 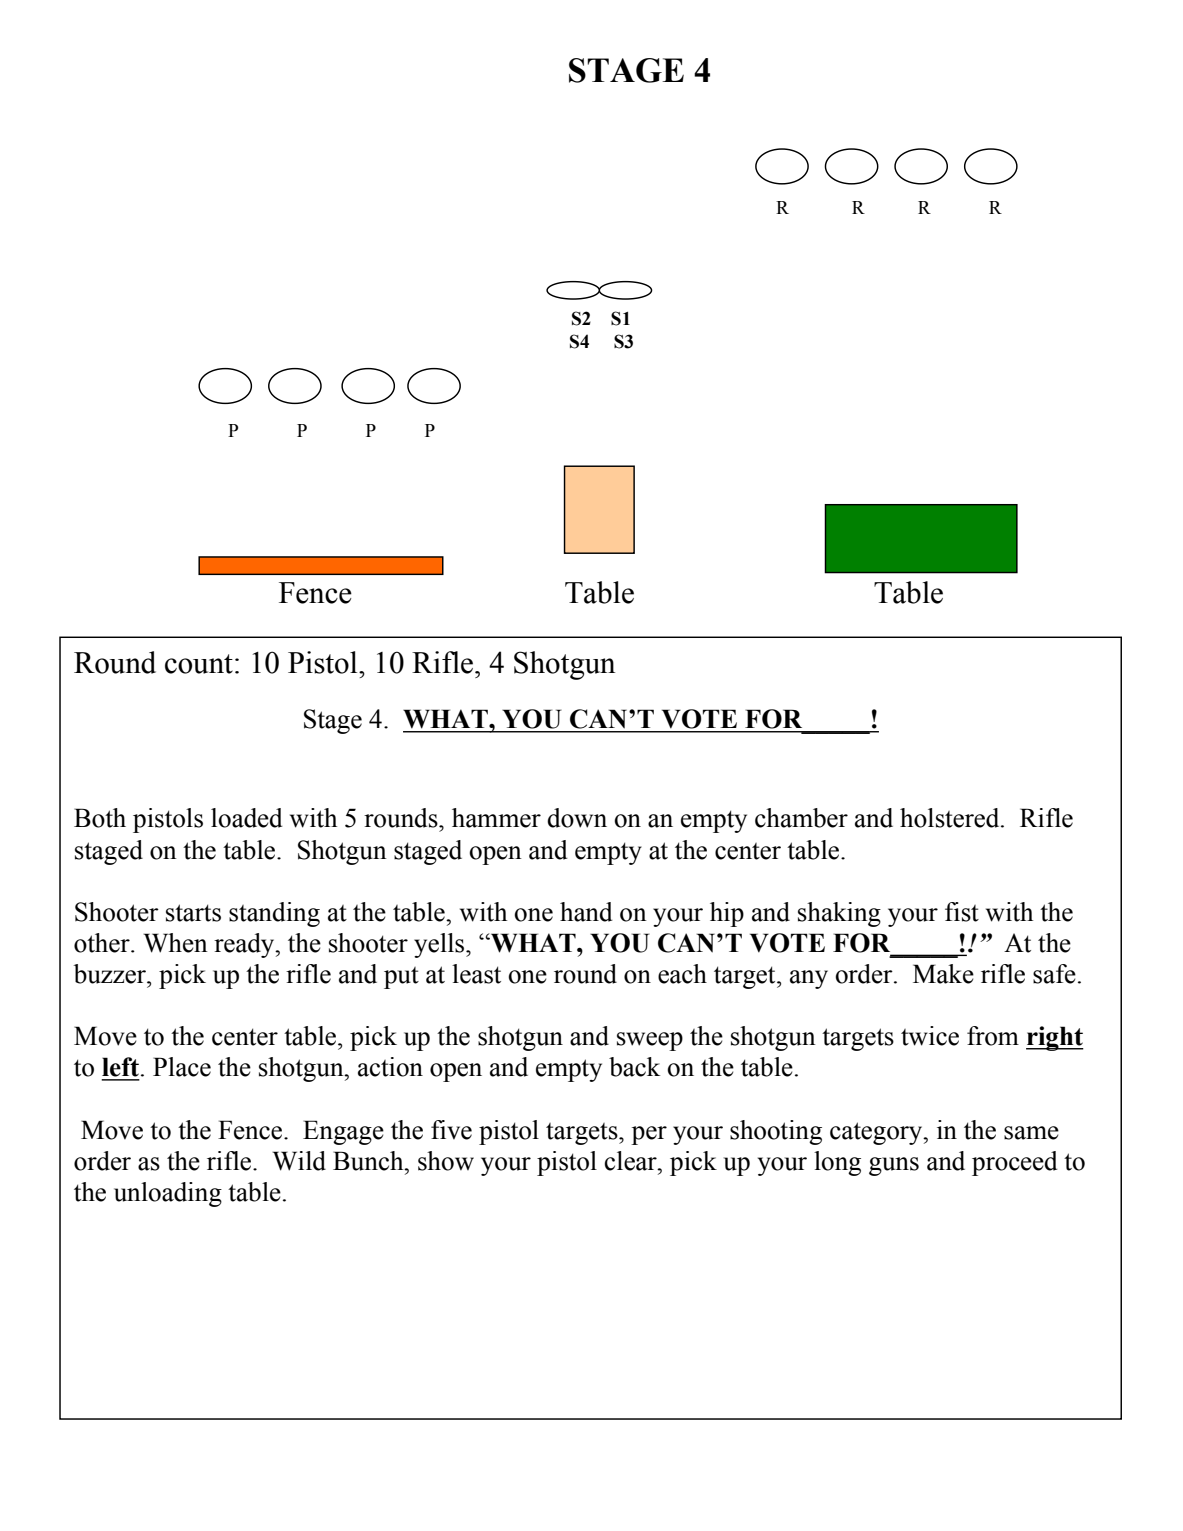 I want to click on hand, so click(x=586, y=912).
